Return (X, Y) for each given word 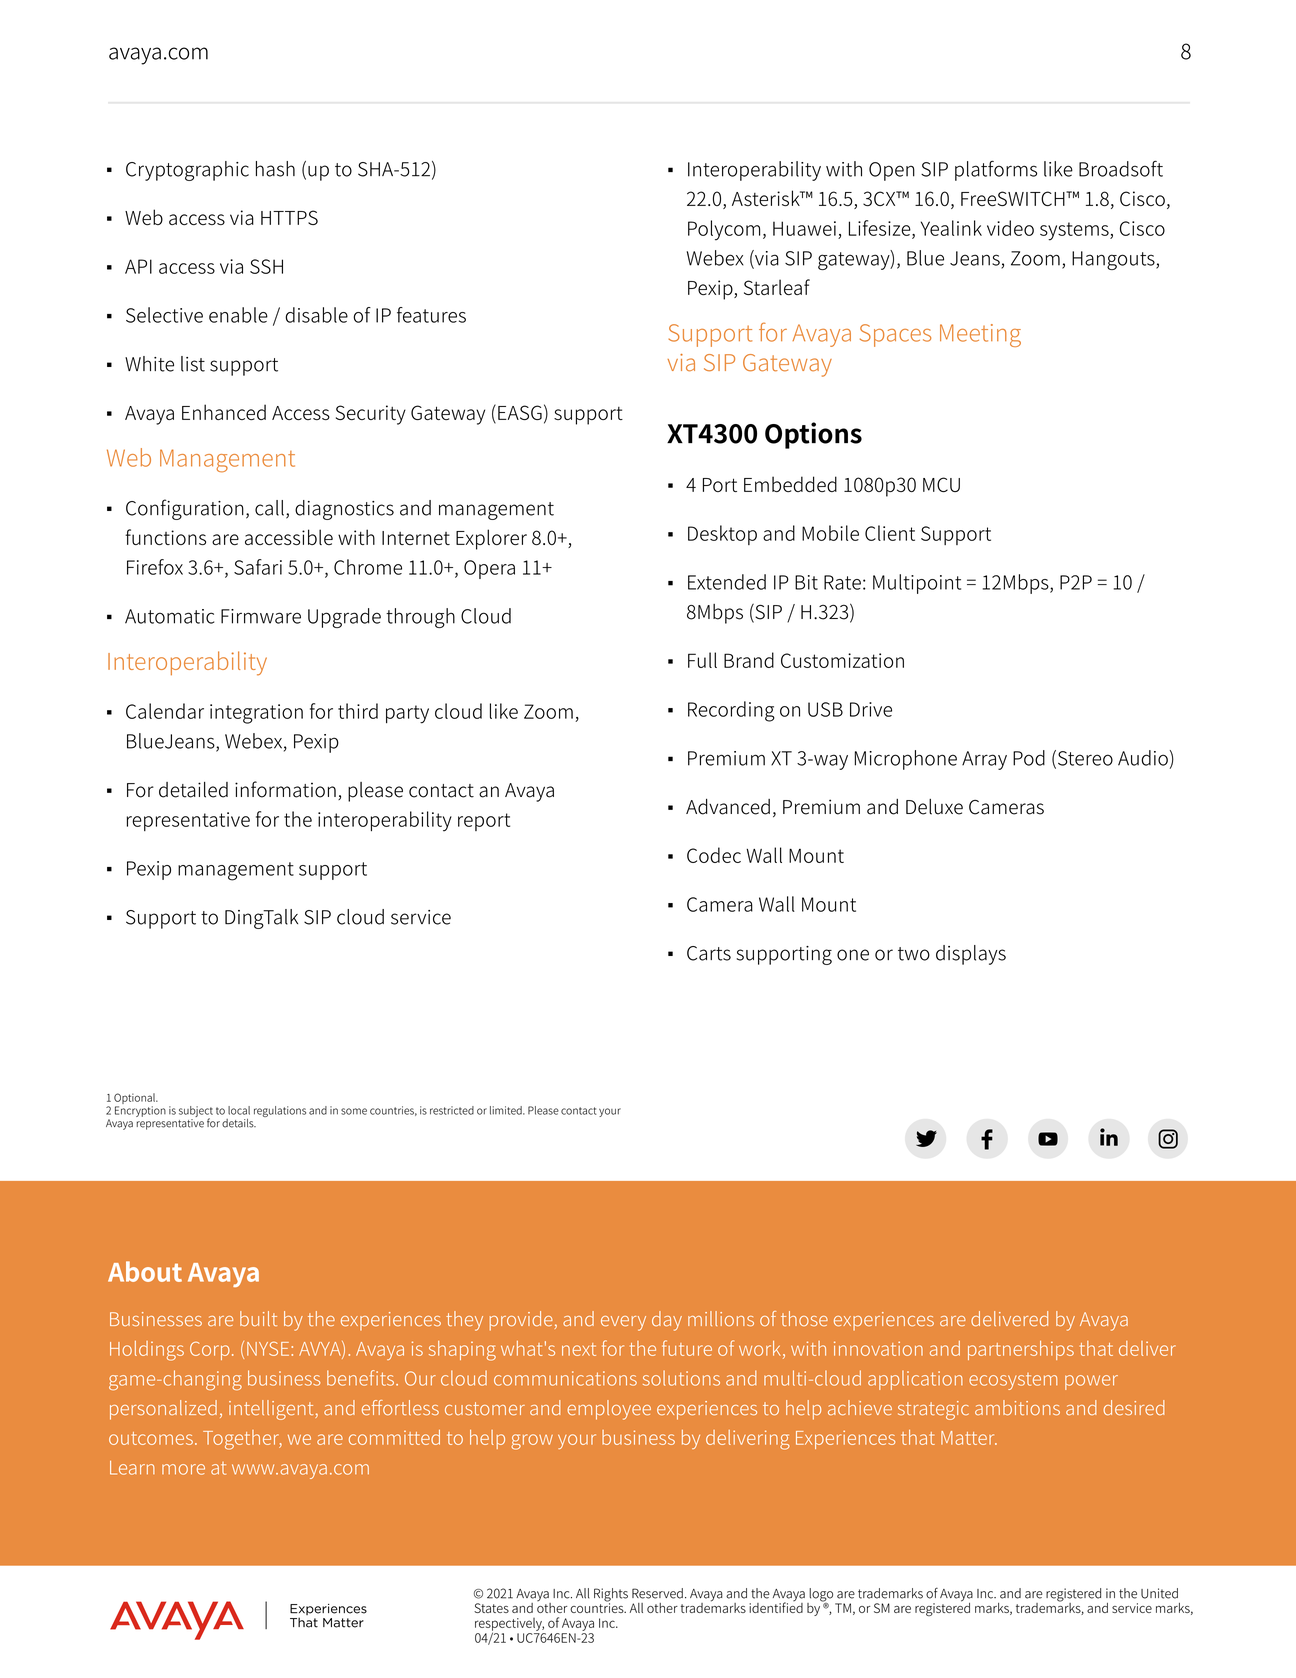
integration (256, 714)
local (239, 1110)
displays (971, 955)
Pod (1029, 758)
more (183, 1469)
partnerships (1021, 1350)
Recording (731, 711)
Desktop (722, 535)
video (1010, 228)
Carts (709, 953)
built (258, 1319)
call (269, 508)
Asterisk (767, 198)
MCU (941, 484)
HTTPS (289, 217)
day (667, 1321)
